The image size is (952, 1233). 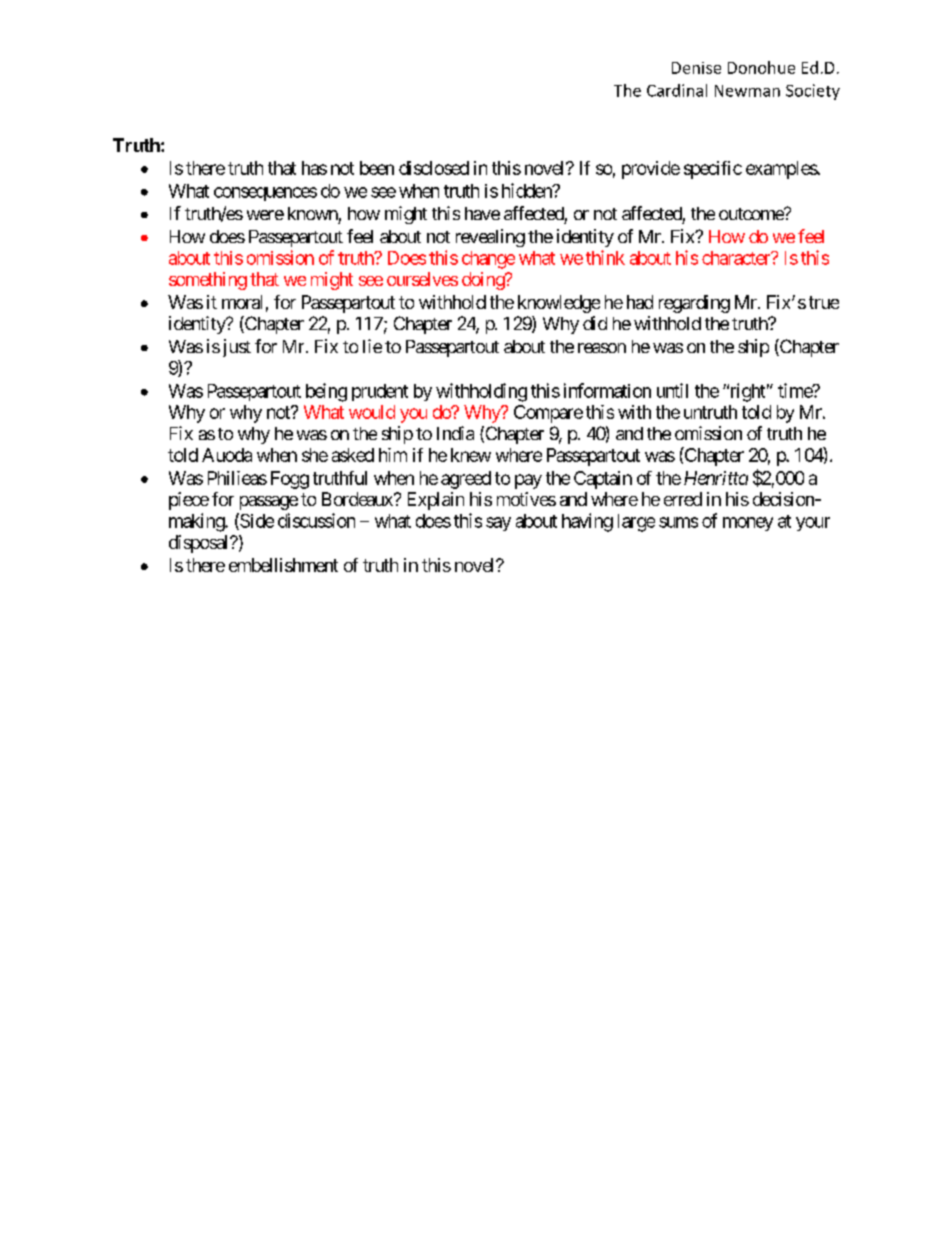 What do you see at coordinates (677, 90) in the screenshot?
I see `Cardinal` at bounding box center [677, 90].
